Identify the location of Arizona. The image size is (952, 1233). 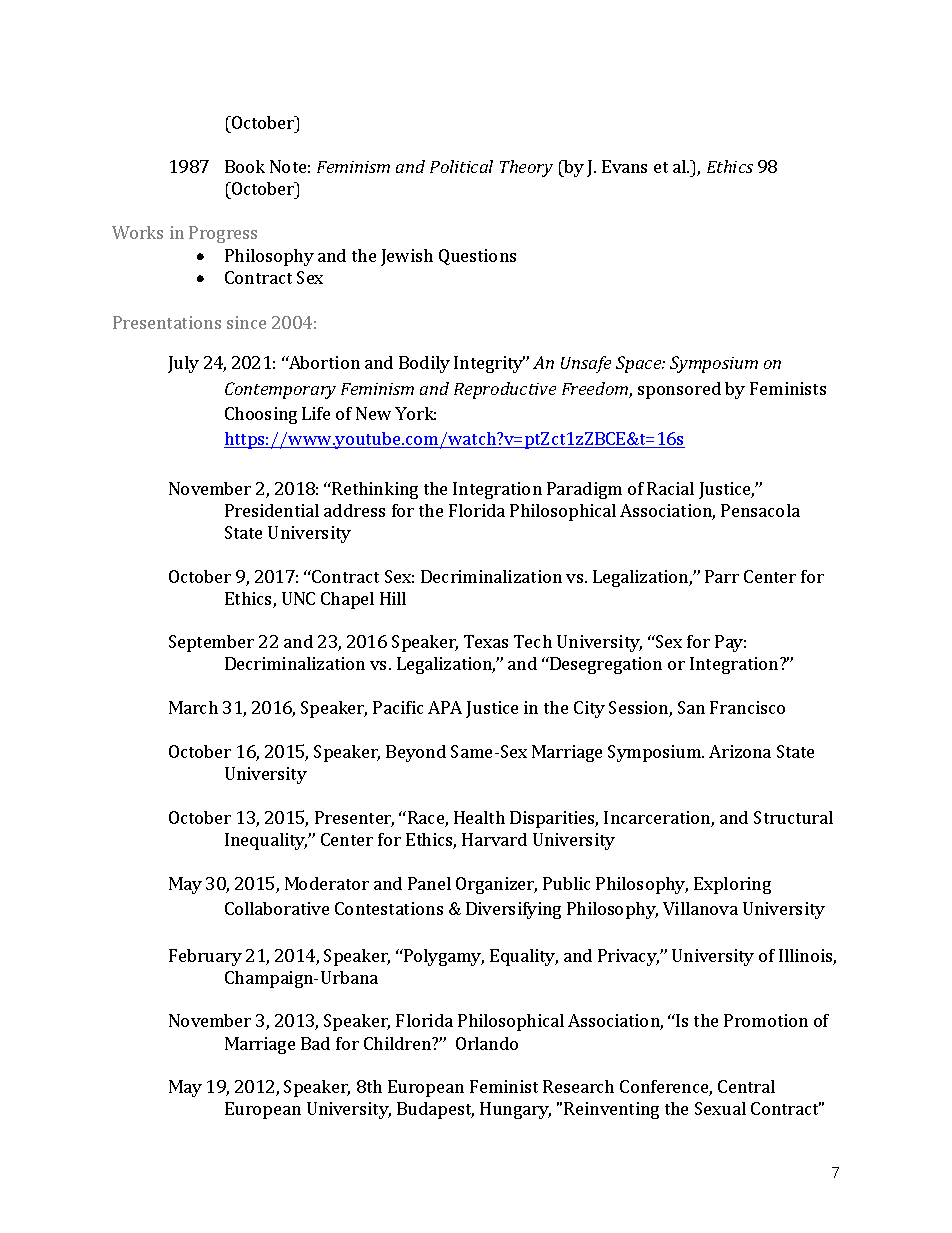
(740, 751).
